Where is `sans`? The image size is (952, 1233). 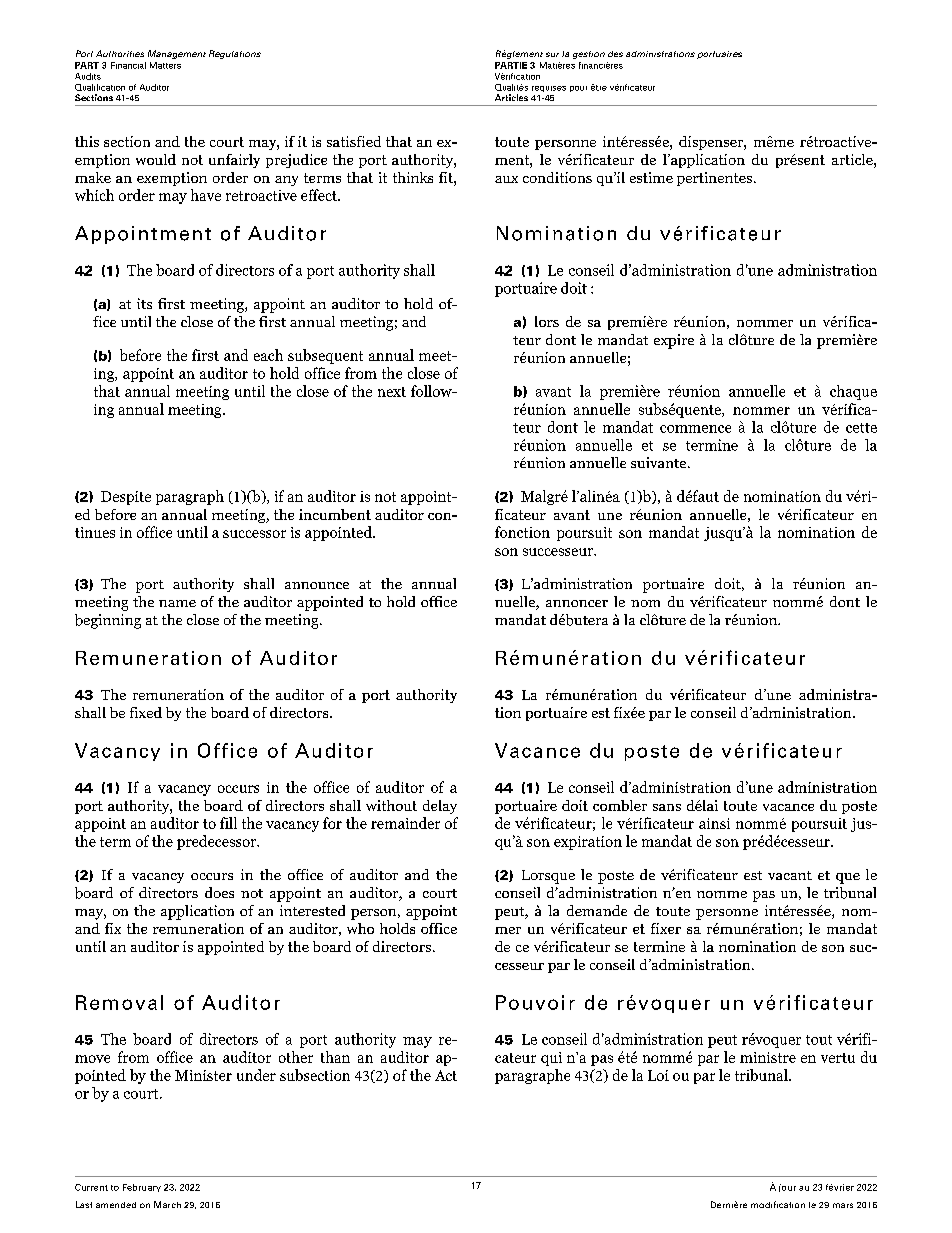
sans is located at coordinates (667, 807).
